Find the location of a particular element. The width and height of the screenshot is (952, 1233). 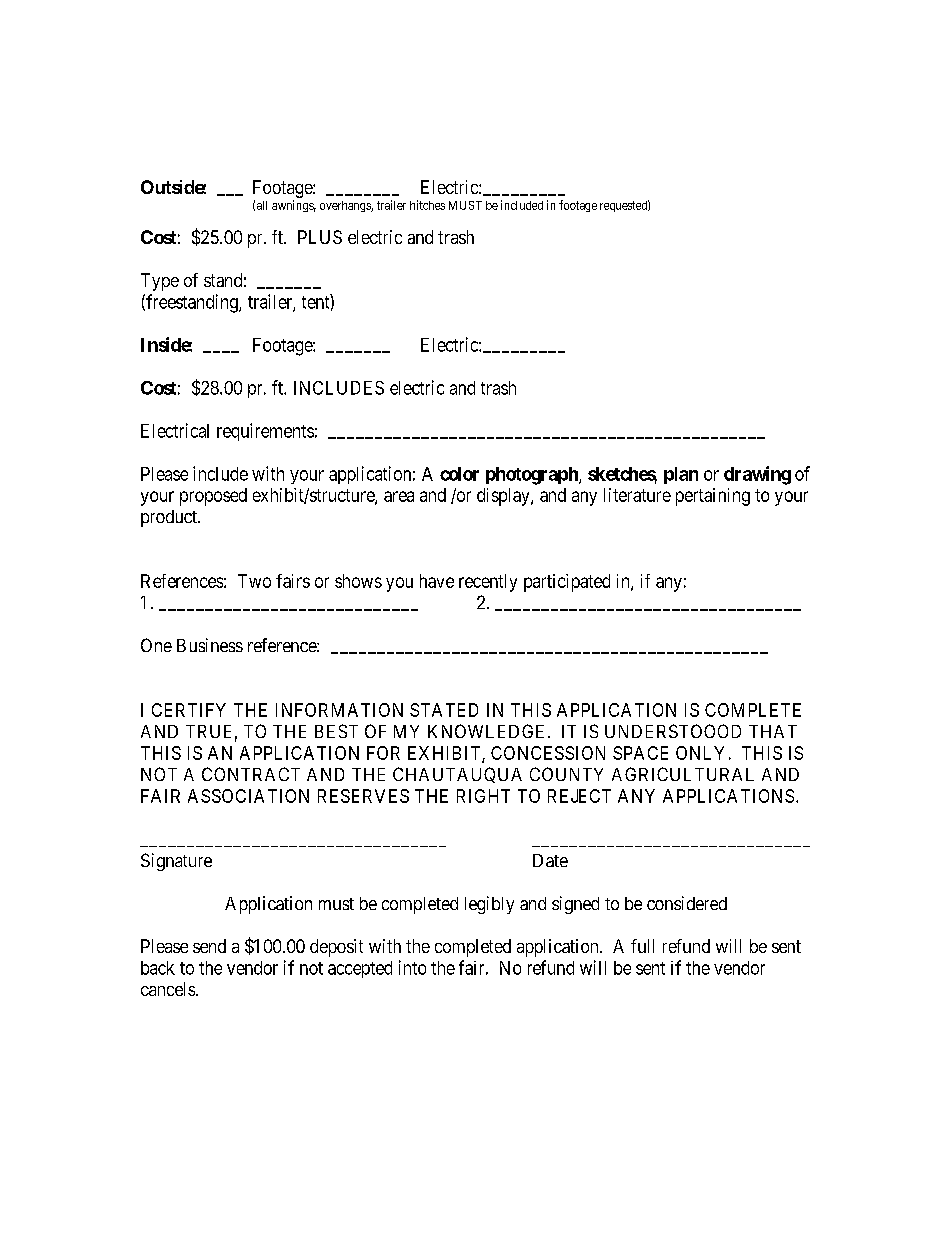

drawing is located at coordinates (757, 475).
